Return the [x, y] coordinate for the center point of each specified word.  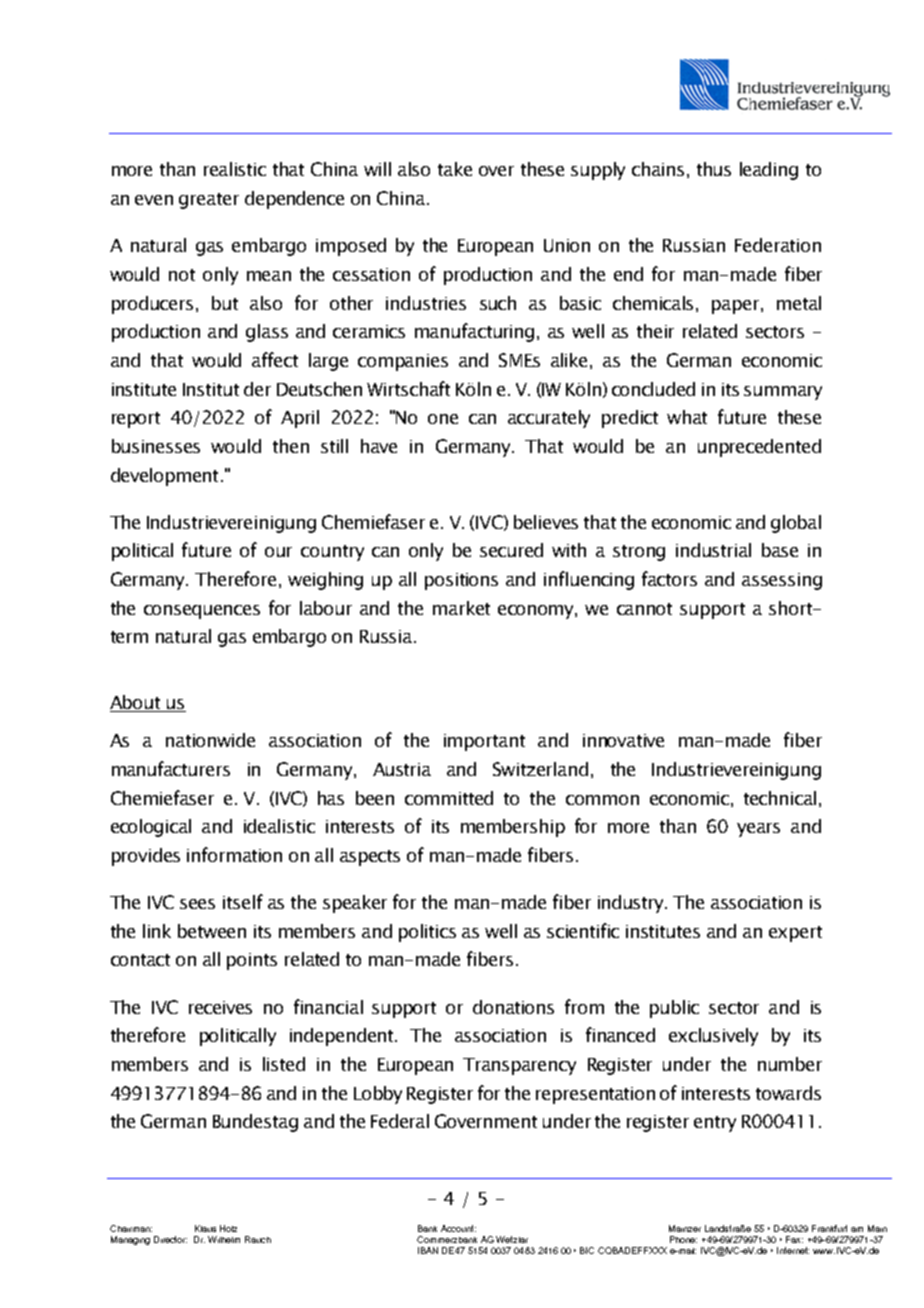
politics [427, 933]
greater [209, 201]
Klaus [205, 1228]
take [455, 169]
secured [511, 550]
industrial [713, 550]
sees [197, 904]
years [758, 830]
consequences [202, 612]
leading [769, 171]
